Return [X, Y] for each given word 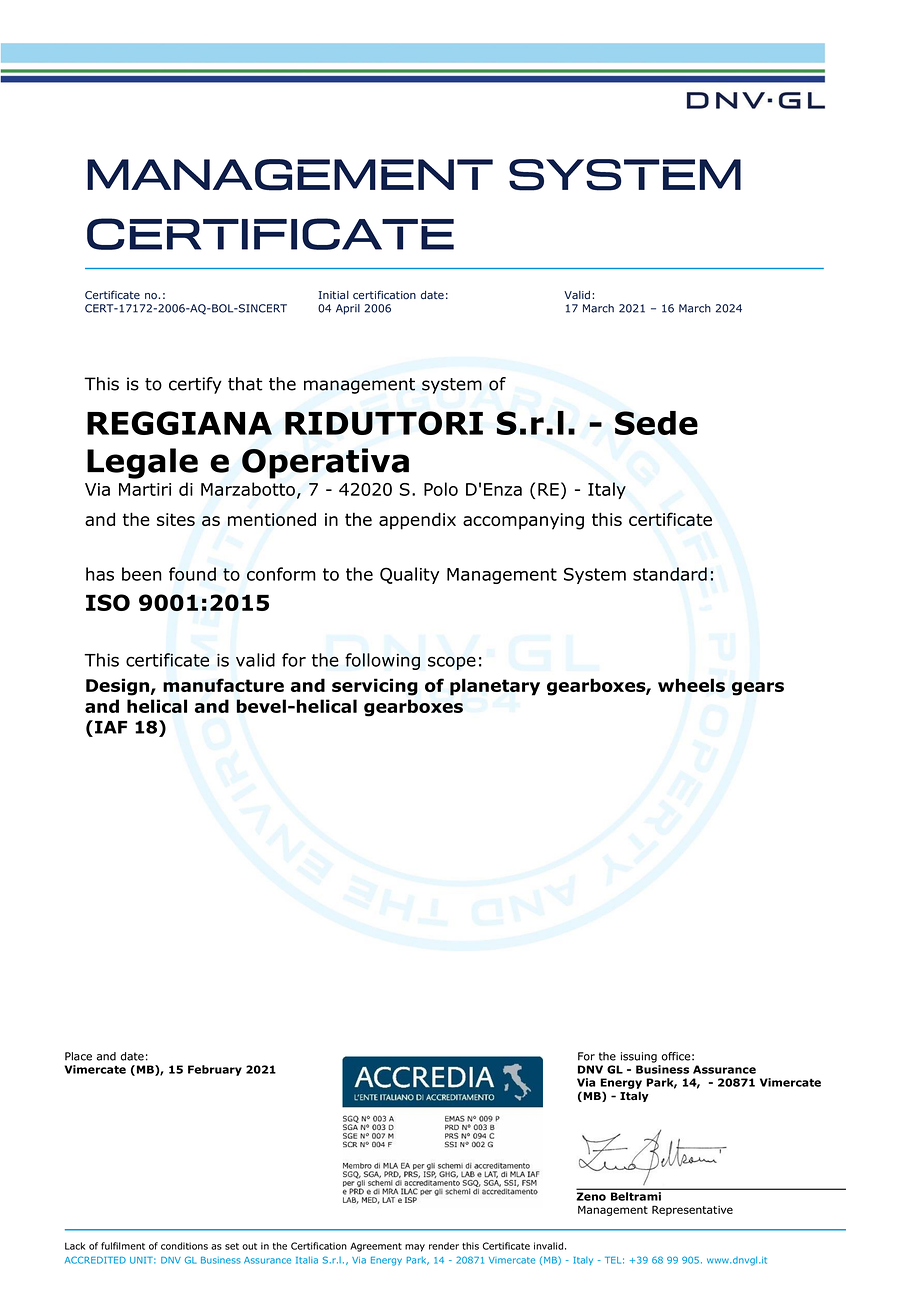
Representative [692, 1210]
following [382, 661]
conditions [184, 1246]
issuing [639, 1057]
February [215, 1070]
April [348, 309]
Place [78, 1056]
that [245, 384]
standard [670, 574]
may [415, 1248]
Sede [656, 423]
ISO [108, 602]
